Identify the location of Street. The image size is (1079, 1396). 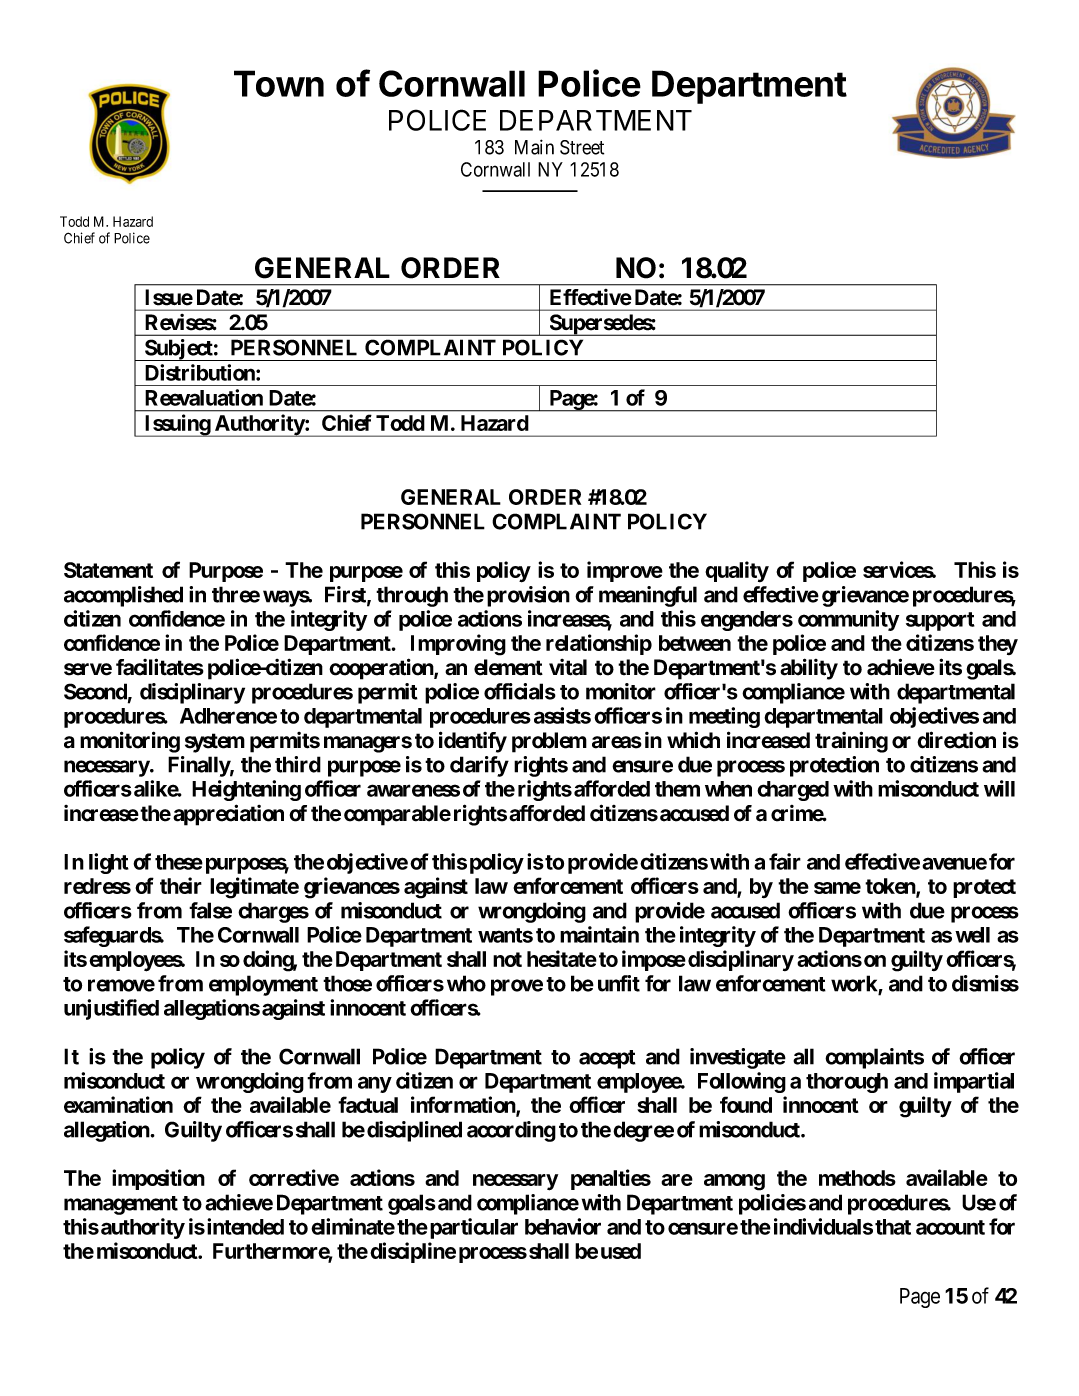
(582, 147).
